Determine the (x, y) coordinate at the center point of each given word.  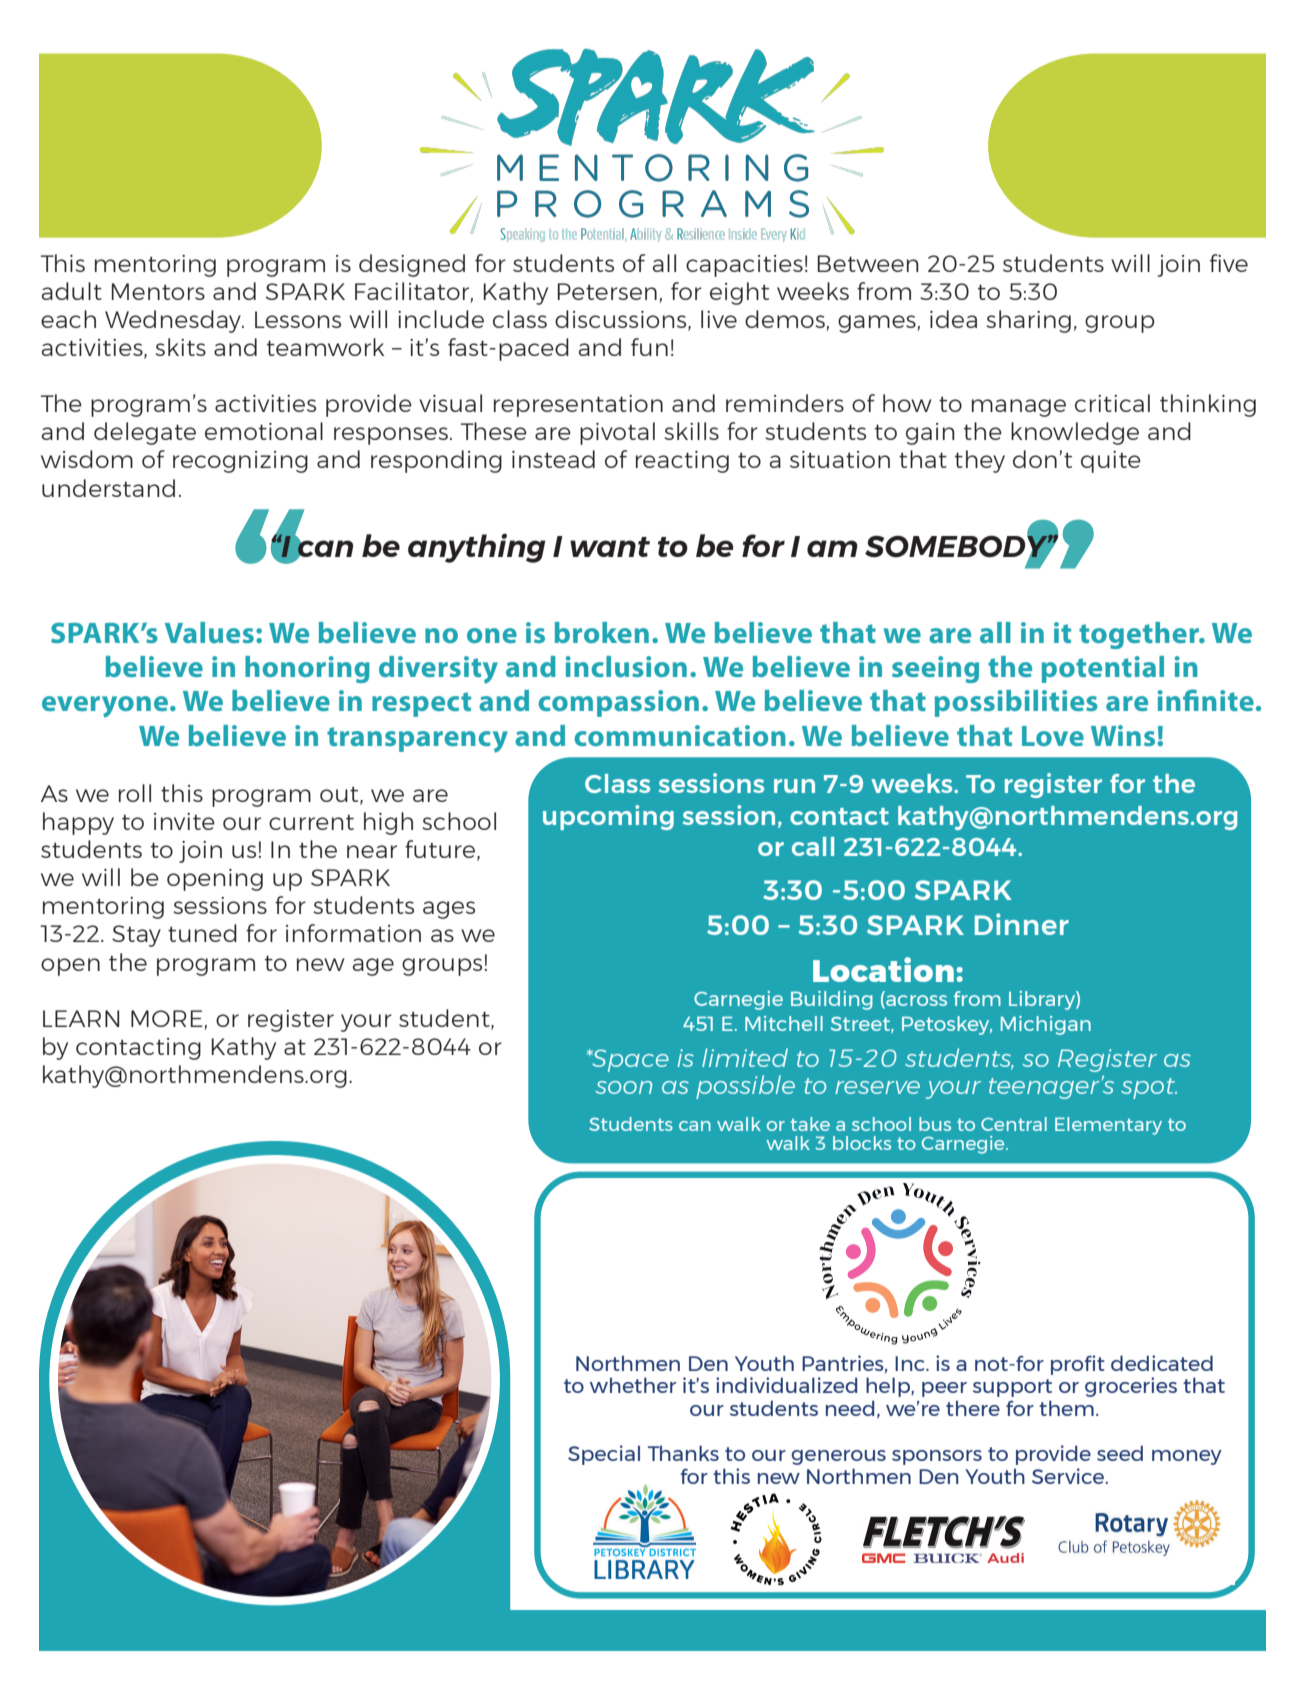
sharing (1029, 321)
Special (604, 1455)
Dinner (1022, 924)
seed (1120, 1453)
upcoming (608, 817)
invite (184, 821)
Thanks (683, 1453)
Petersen (607, 291)
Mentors (158, 291)
